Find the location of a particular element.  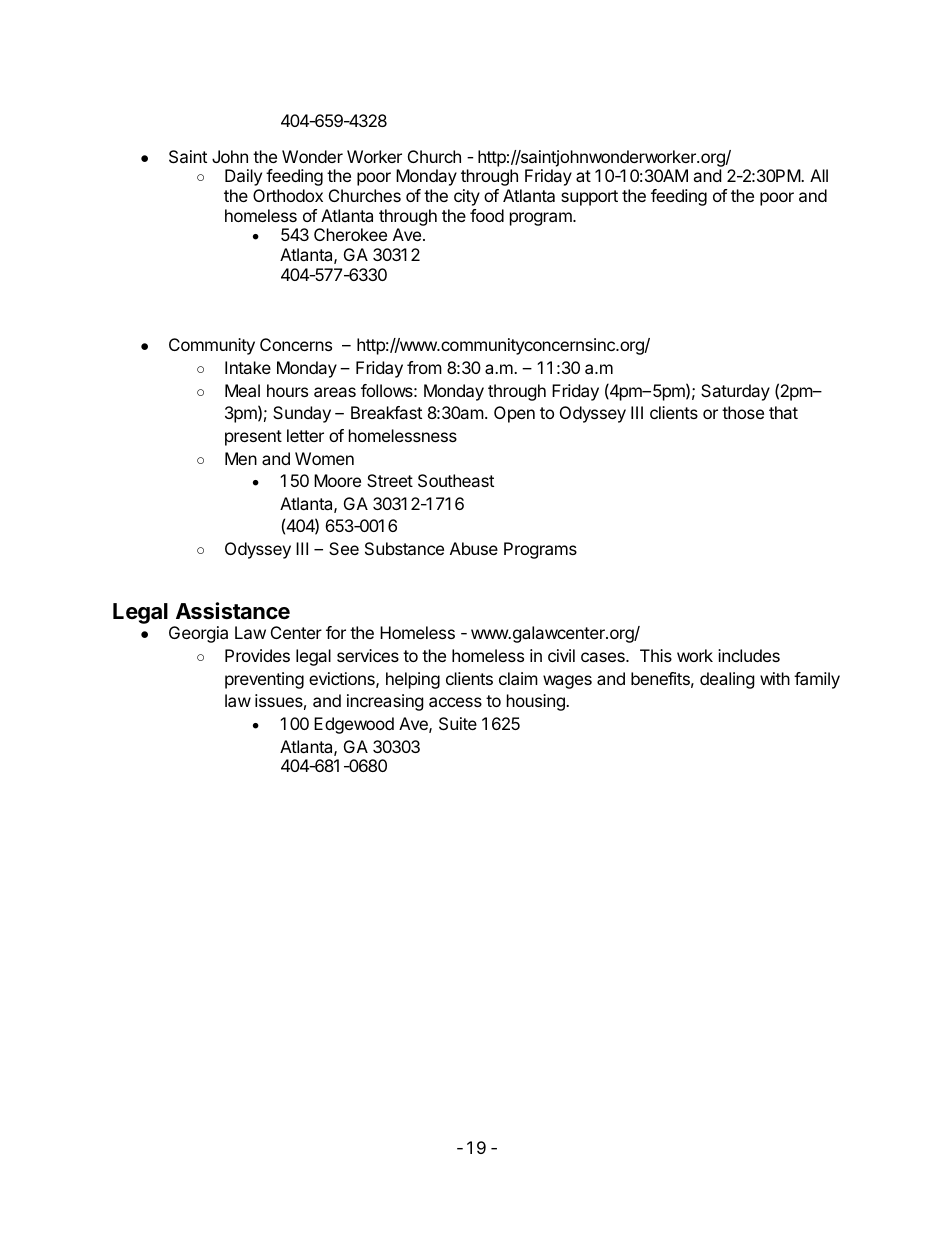

housing is located at coordinates (537, 702).
